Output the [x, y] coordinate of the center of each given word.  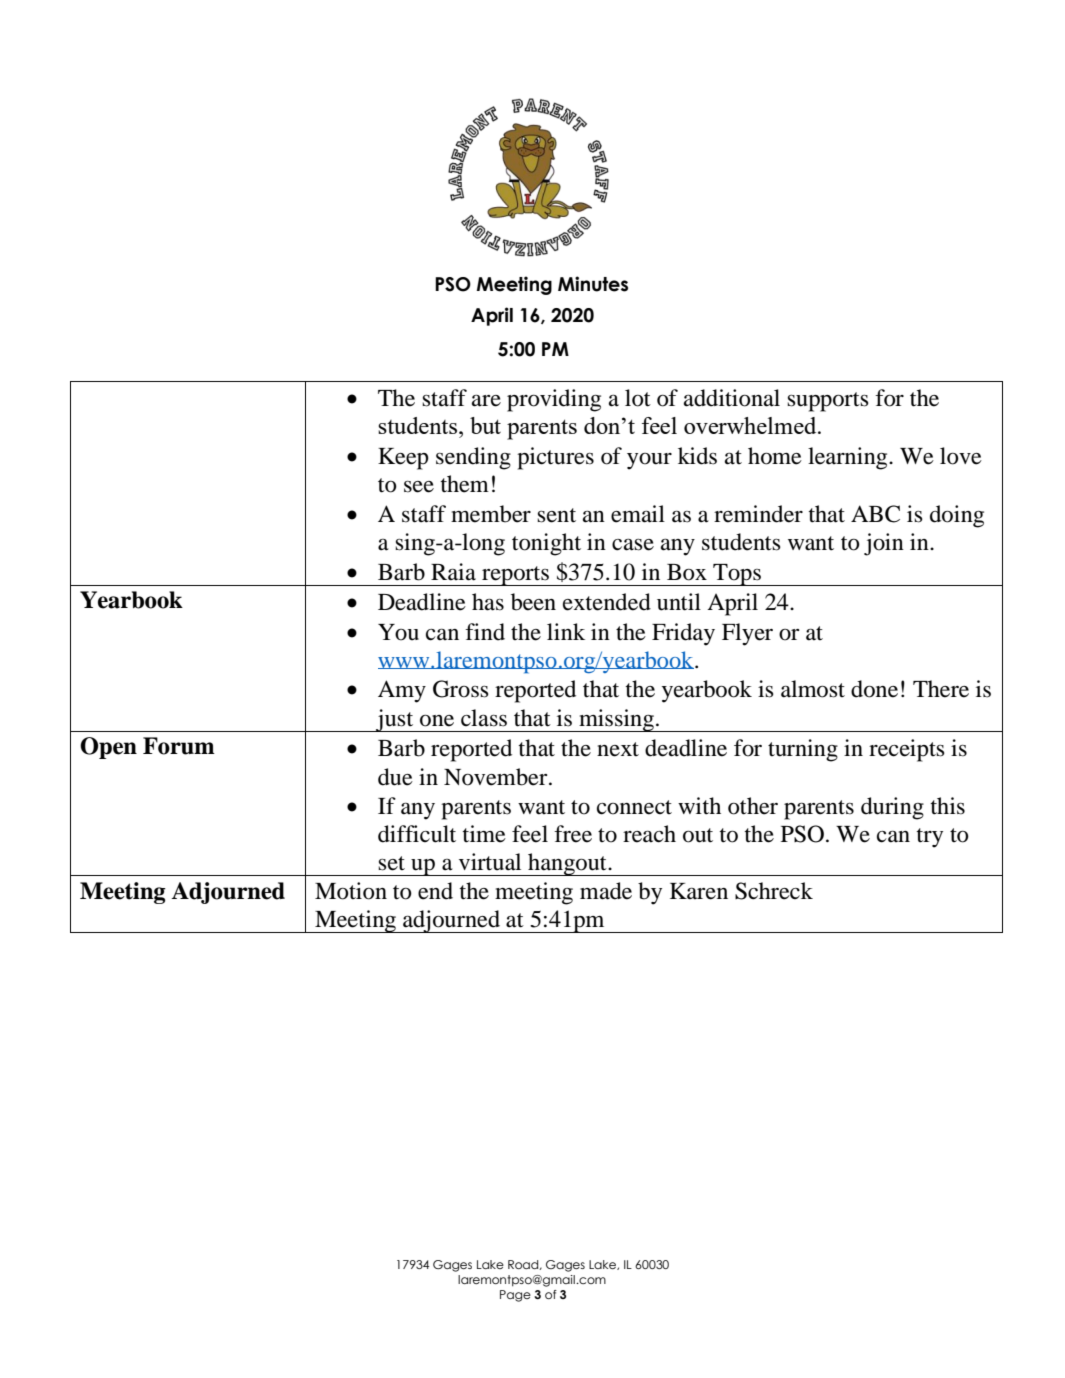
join [884, 544]
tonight [546, 544]
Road [524, 1265]
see [419, 487]
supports [828, 402]
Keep [403, 459]
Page [515, 1296]
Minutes [593, 284]
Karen [699, 891]
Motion [351, 891]
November [497, 777]
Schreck [774, 891]
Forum [179, 746]
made [606, 891]
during [892, 808]
